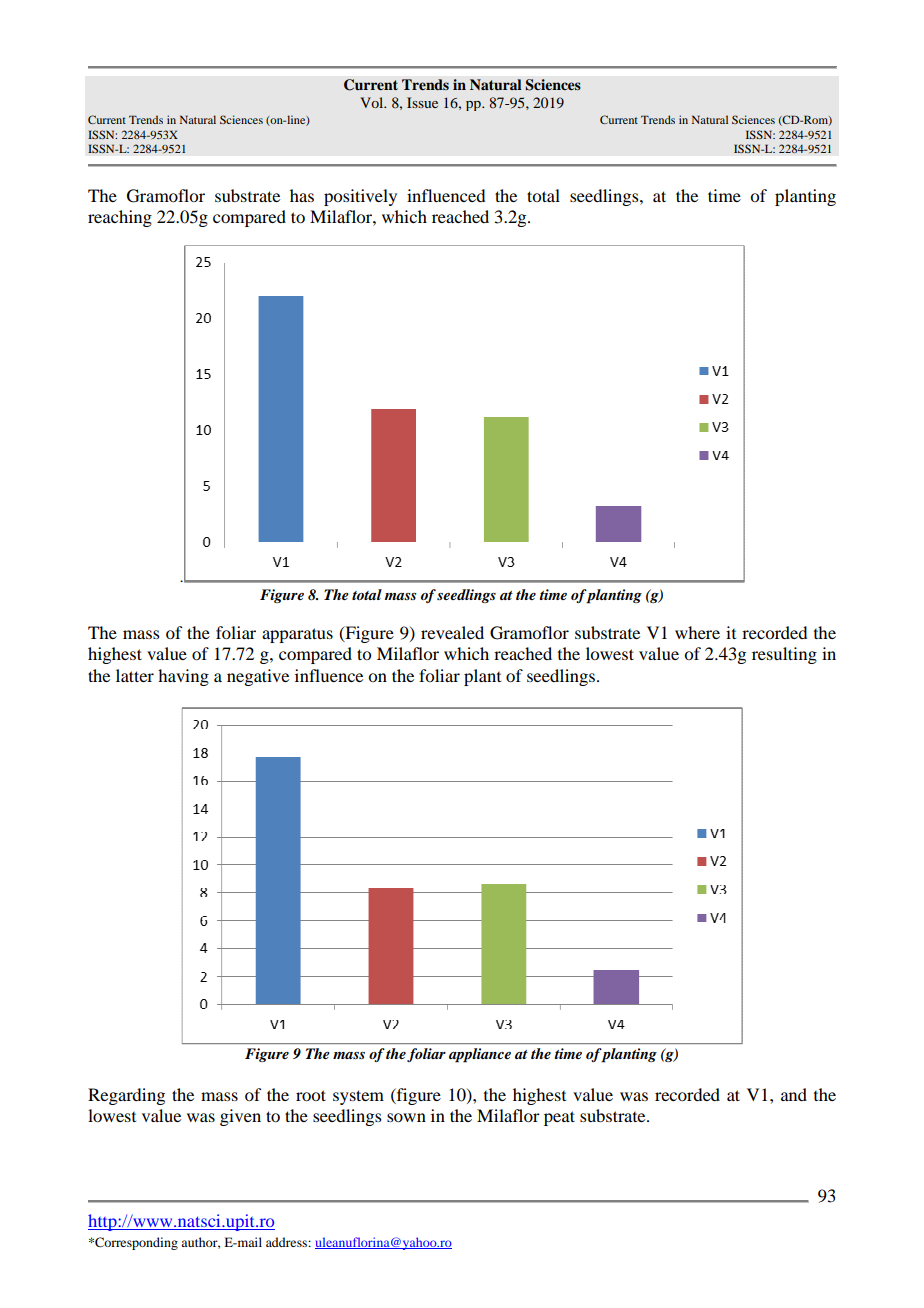 This screenshot has width=924, height=1308. Describe the element at coordinates (452, 632) in the screenshot. I see `revealed` at that location.
